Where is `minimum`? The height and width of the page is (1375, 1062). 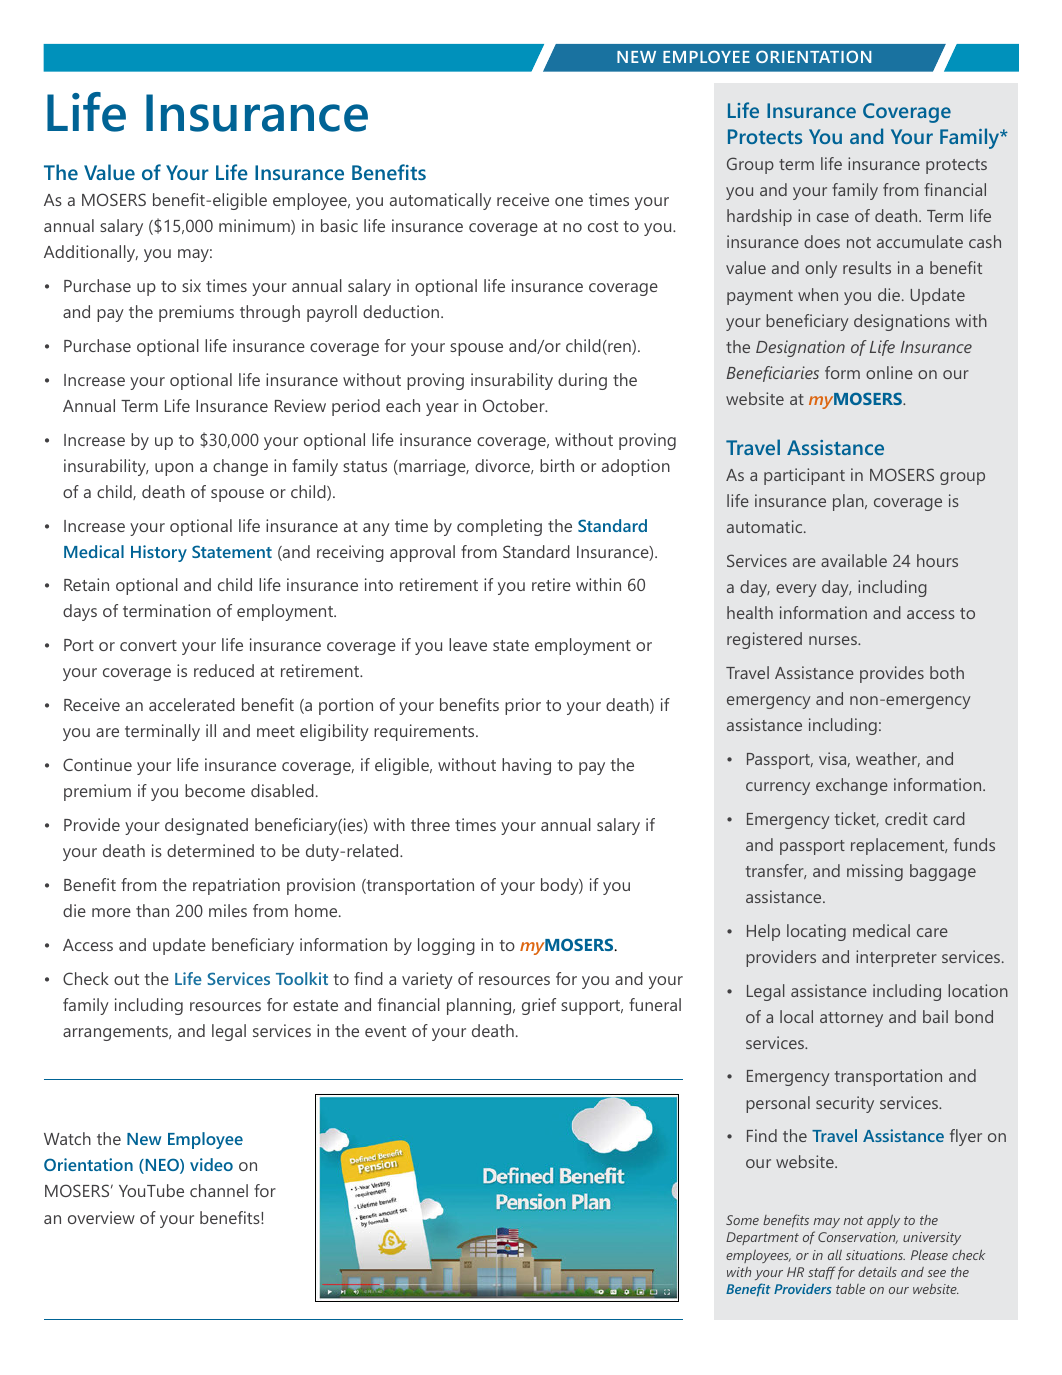
minimum is located at coordinates (255, 227).
